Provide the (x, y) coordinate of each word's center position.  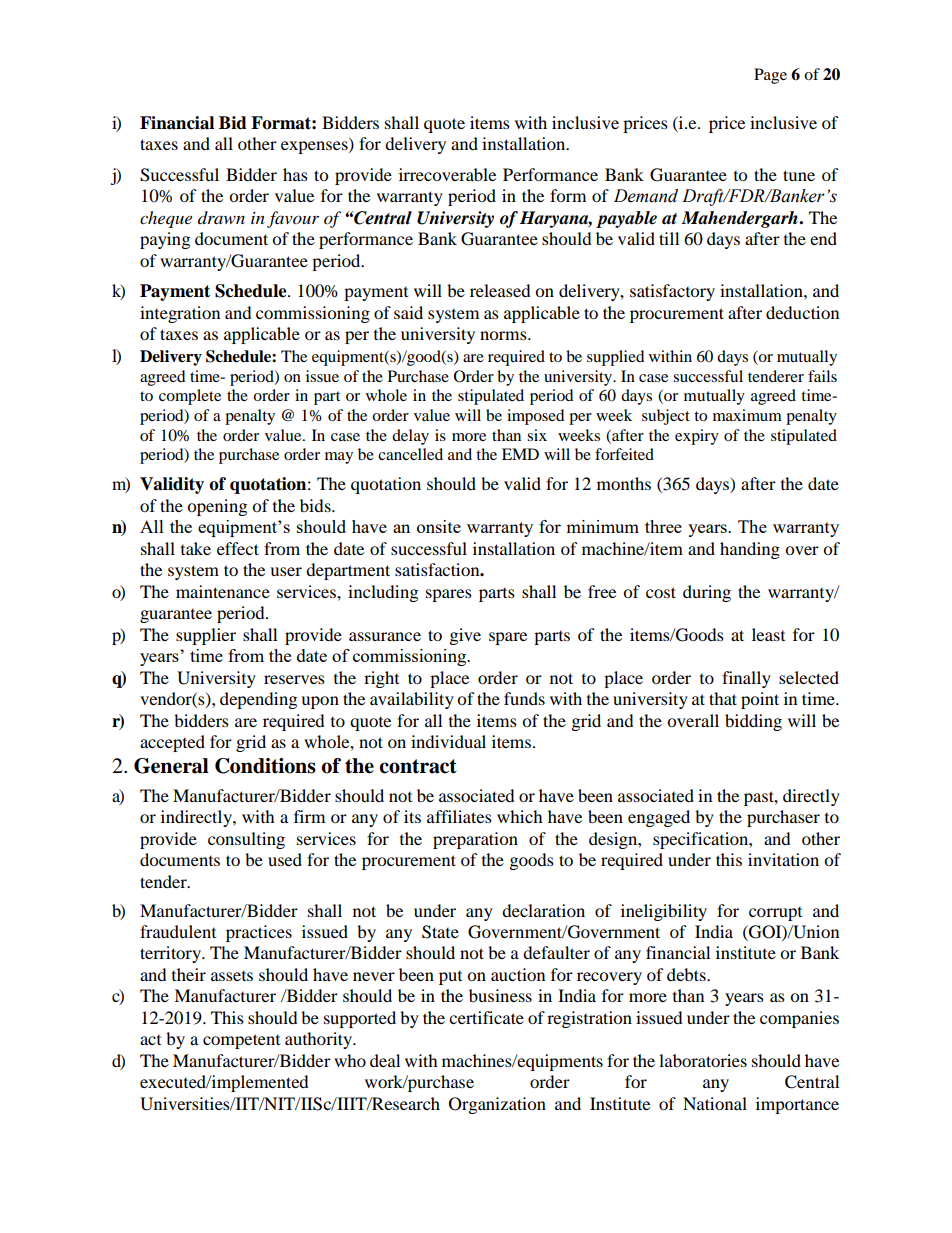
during (707, 593)
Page (770, 76)
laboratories (703, 1060)
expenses (315, 147)
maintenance (223, 591)
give (465, 636)
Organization (497, 1105)
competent (241, 1041)
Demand (646, 196)
